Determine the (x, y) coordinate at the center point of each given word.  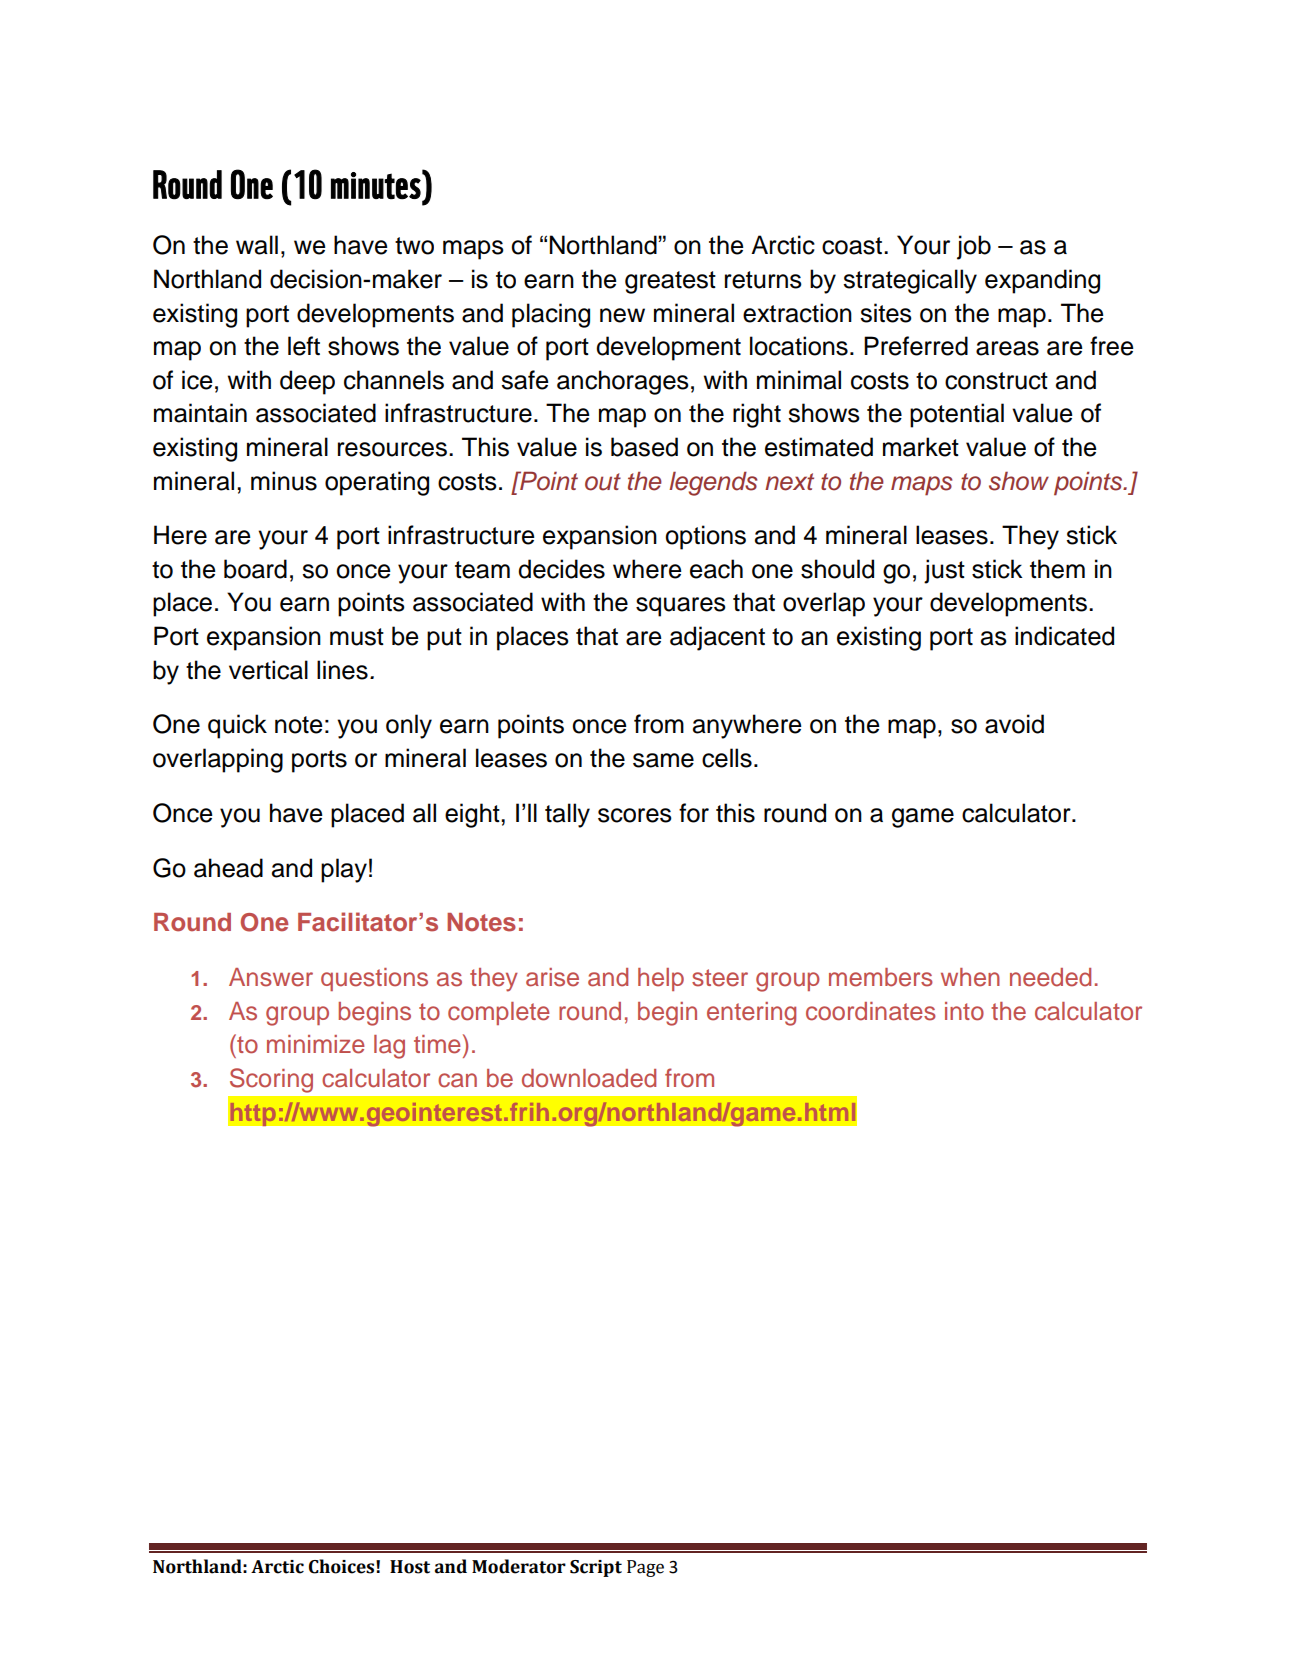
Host (410, 1567)
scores (635, 815)
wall (257, 245)
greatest (670, 282)
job (974, 247)
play (344, 870)
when (970, 977)
